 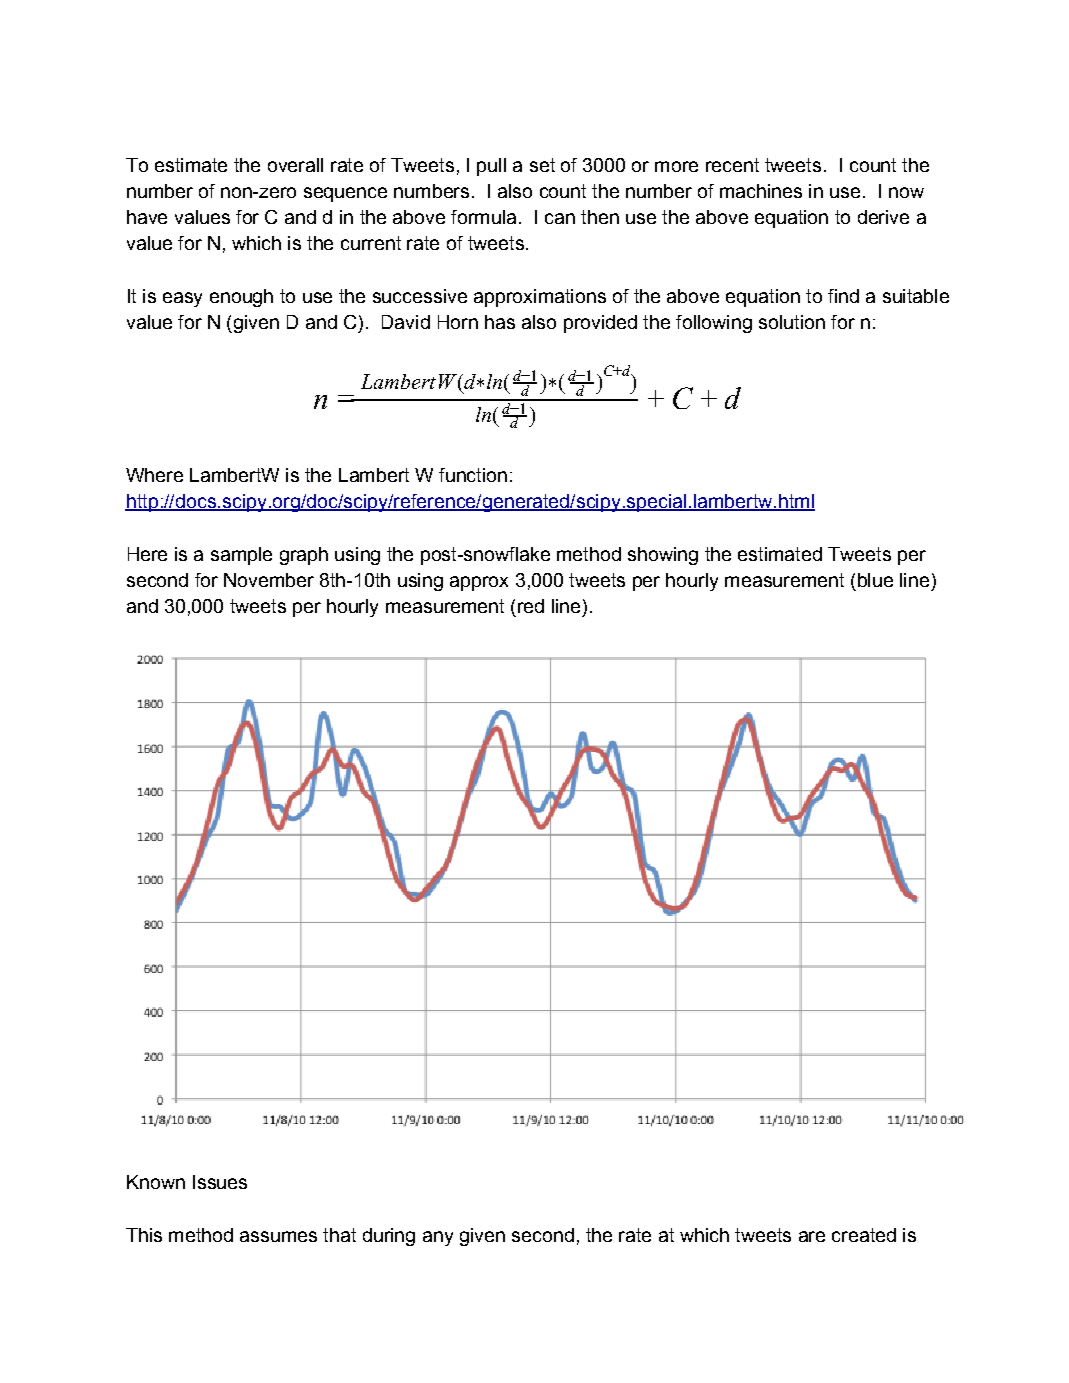 What do you see at coordinates (473, 475) in the screenshot?
I see `function` at bounding box center [473, 475].
